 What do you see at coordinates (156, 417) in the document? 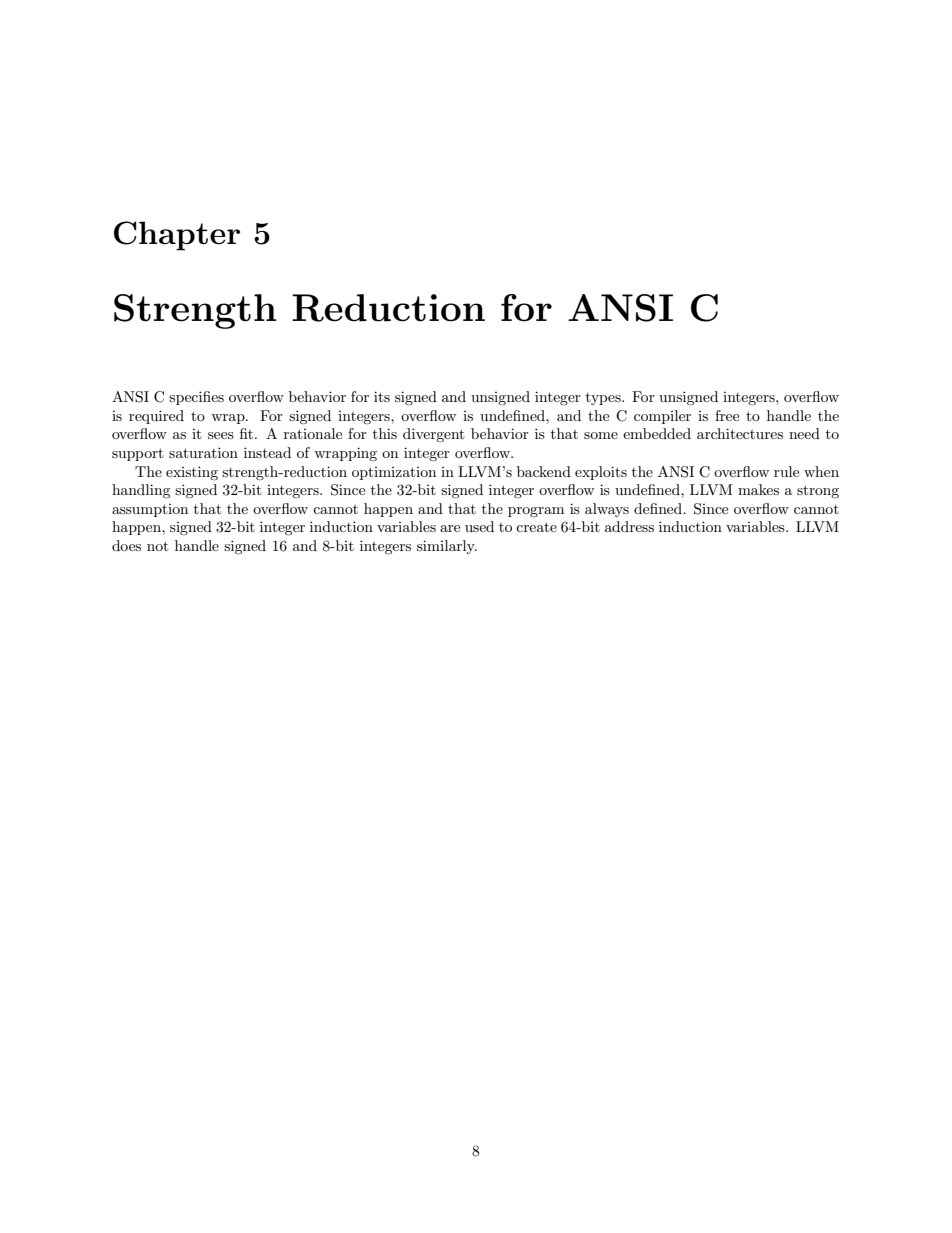
I see `required` at bounding box center [156, 417].
